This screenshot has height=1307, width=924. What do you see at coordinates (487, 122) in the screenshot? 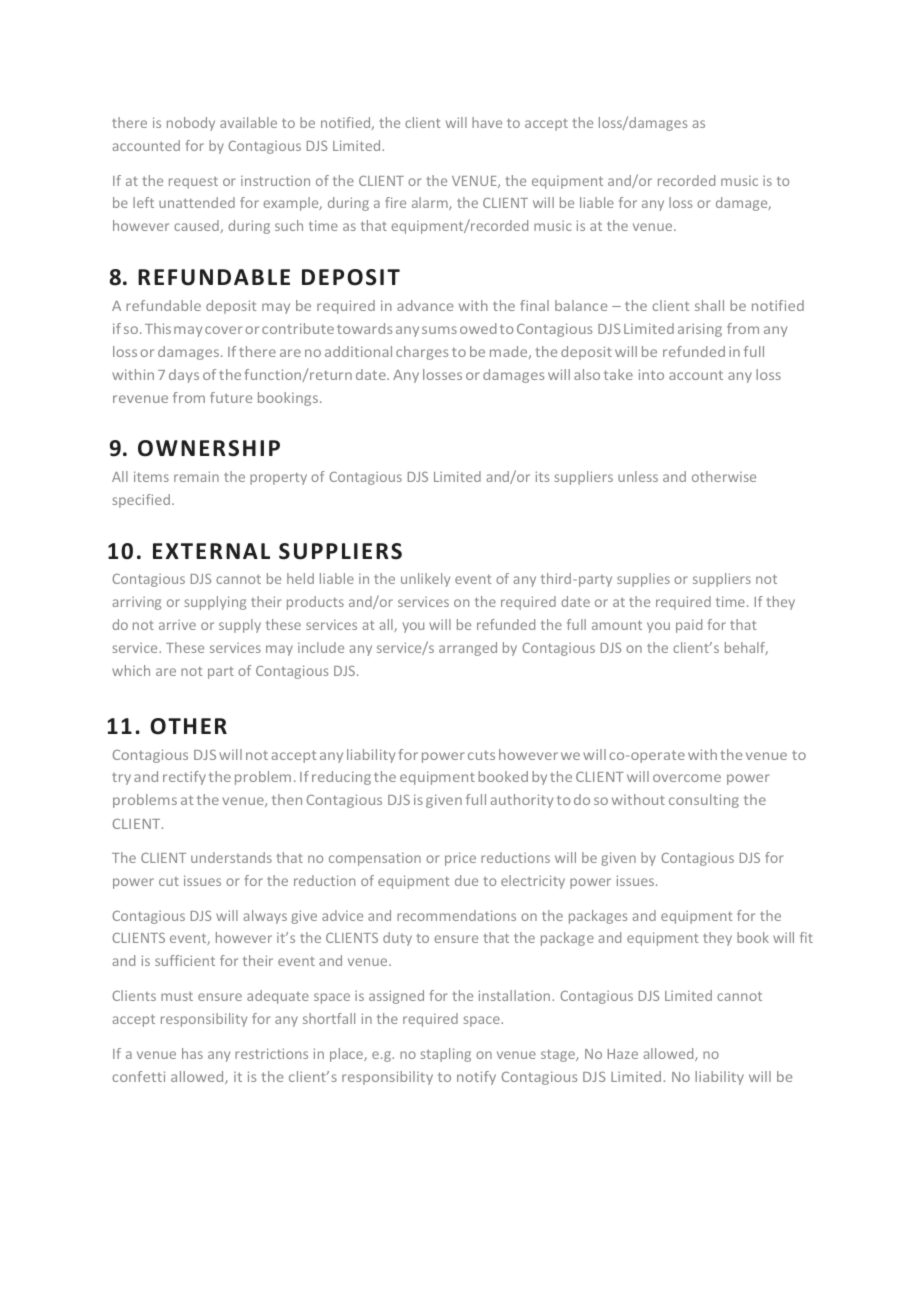
I see `have` at bounding box center [487, 122].
